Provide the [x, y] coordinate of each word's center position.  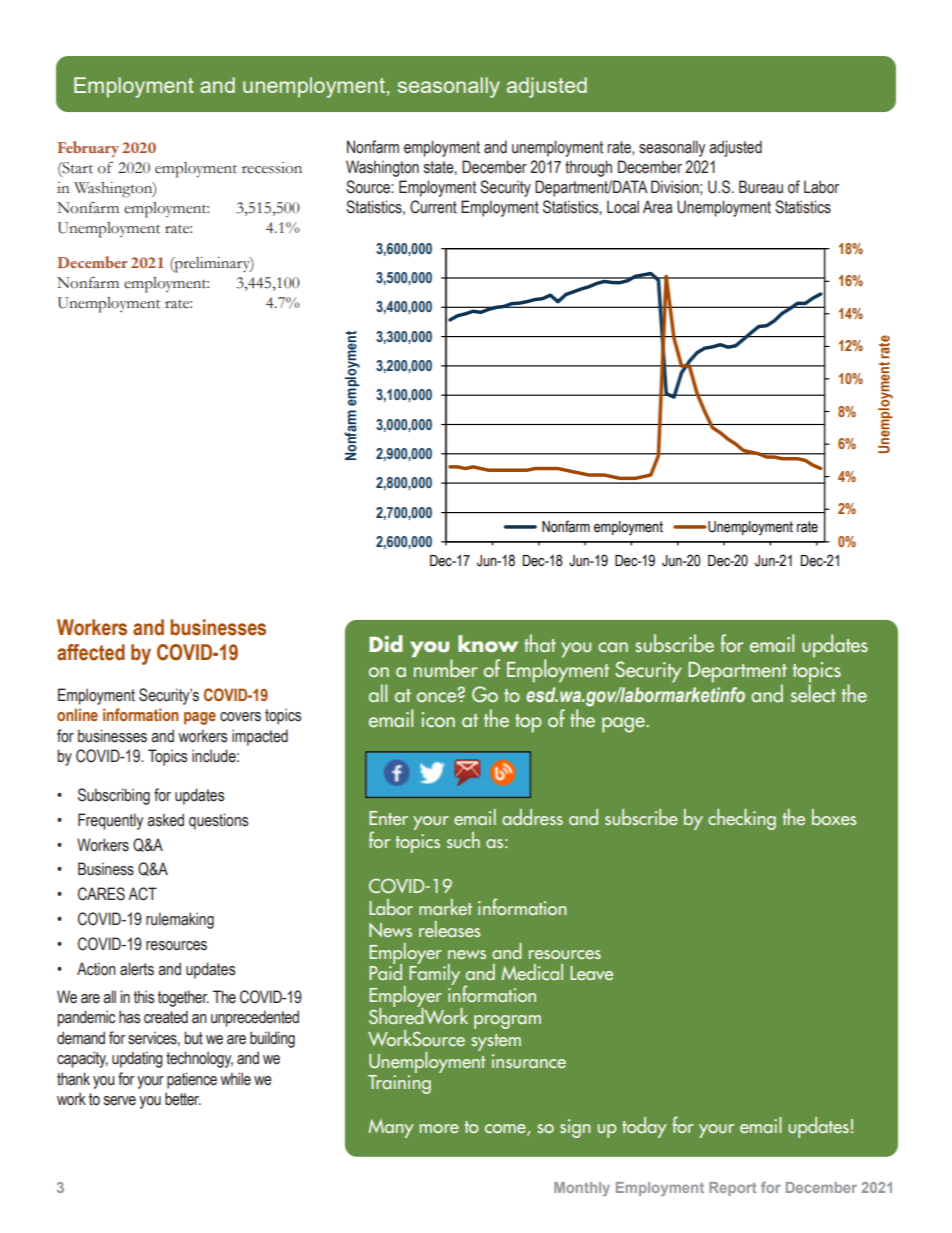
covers [240, 717]
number [446, 668]
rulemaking [180, 920]
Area [657, 207]
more [439, 1128]
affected [91, 652]
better [183, 1099]
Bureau [761, 187]
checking [742, 819]
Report [732, 1189]
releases [450, 929]
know [488, 643]
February [88, 149]
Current [433, 207]
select [813, 692]
